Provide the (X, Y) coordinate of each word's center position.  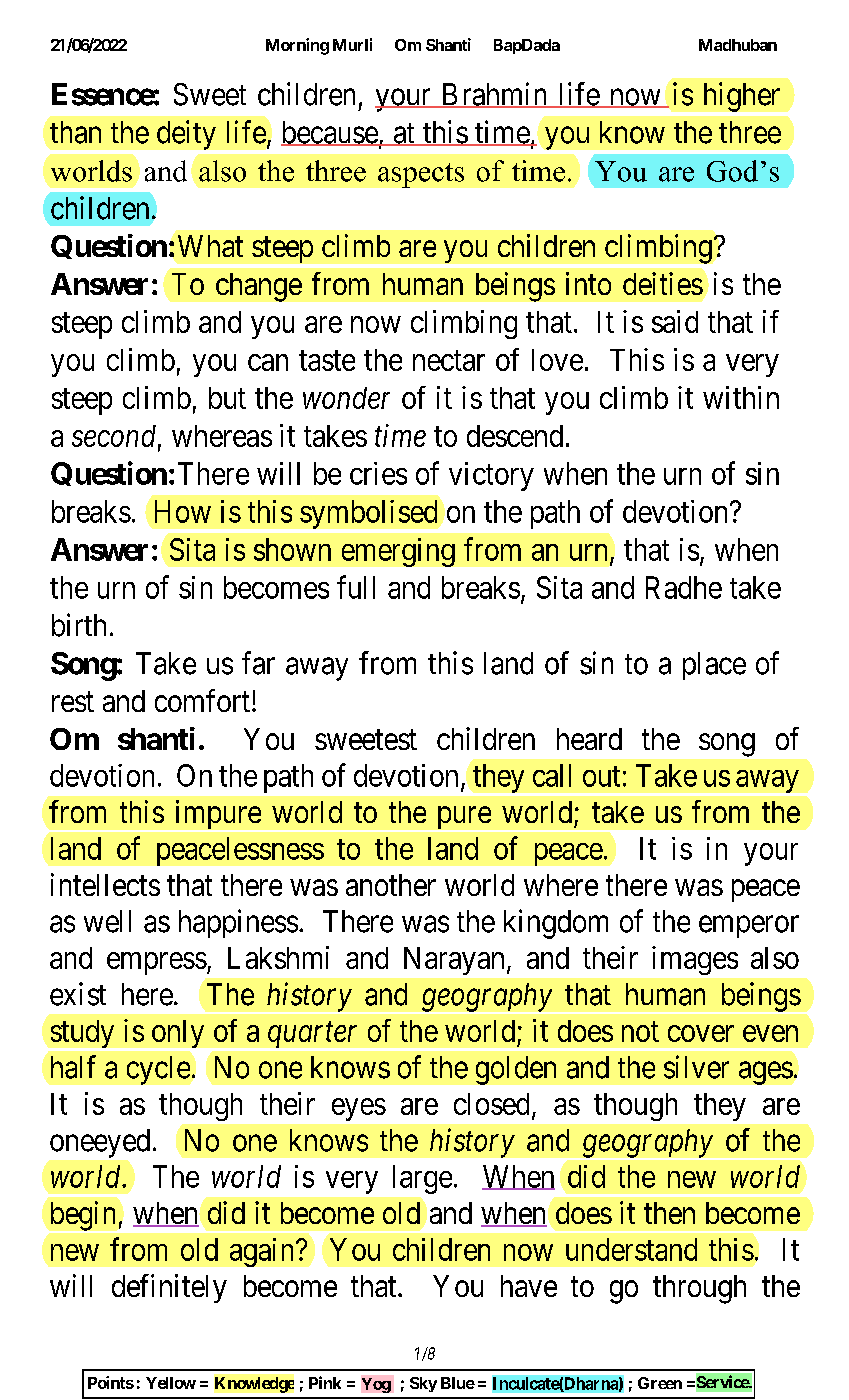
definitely (169, 1288)
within (741, 397)
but (227, 398)
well (107, 921)
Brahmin (494, 95)
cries (378, 473)
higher (742, 97)
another (391, 885)
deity (186, 135)
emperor (749, 927)
